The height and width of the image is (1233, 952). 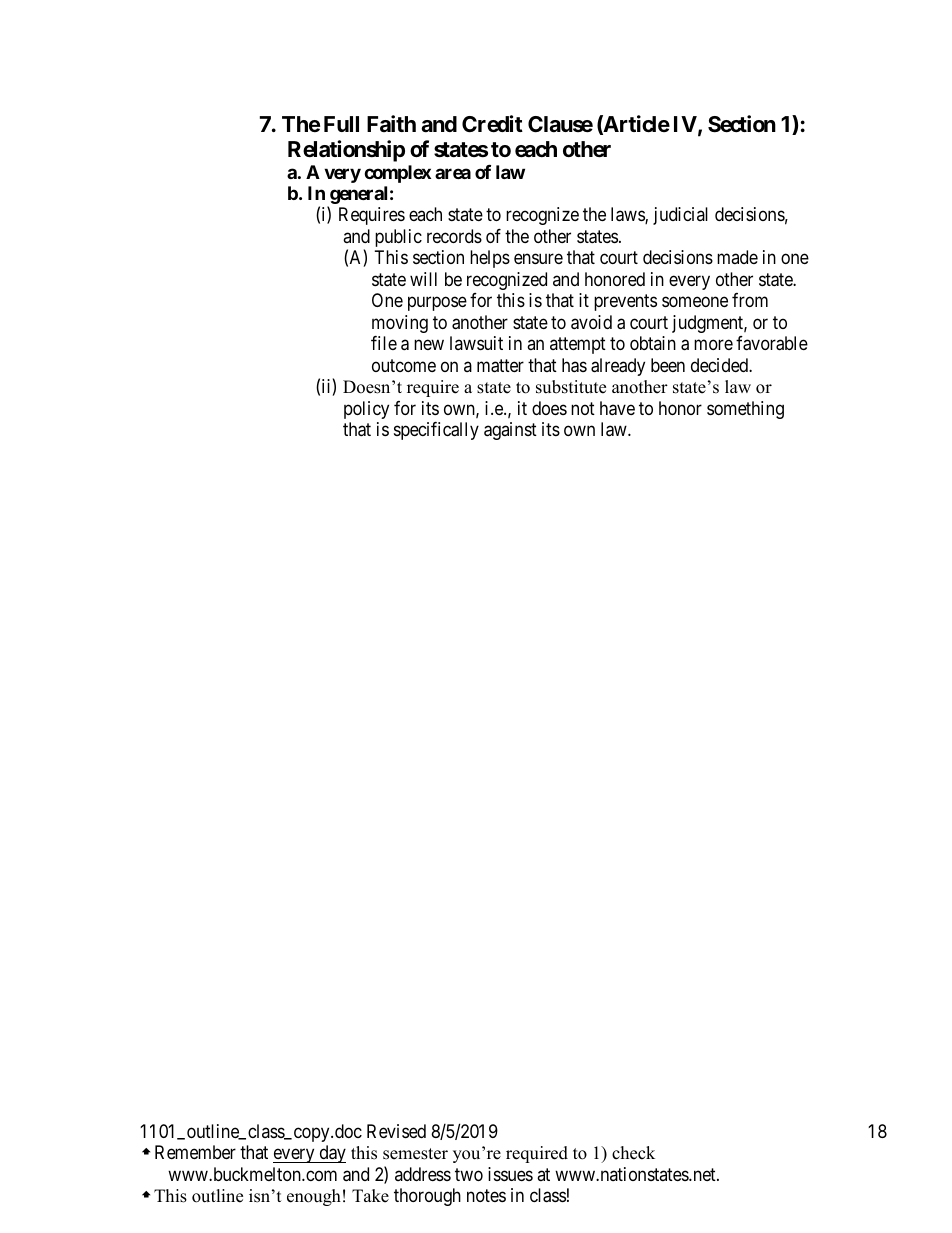 I want to click on Revised, so click(x=396, y=1131).
